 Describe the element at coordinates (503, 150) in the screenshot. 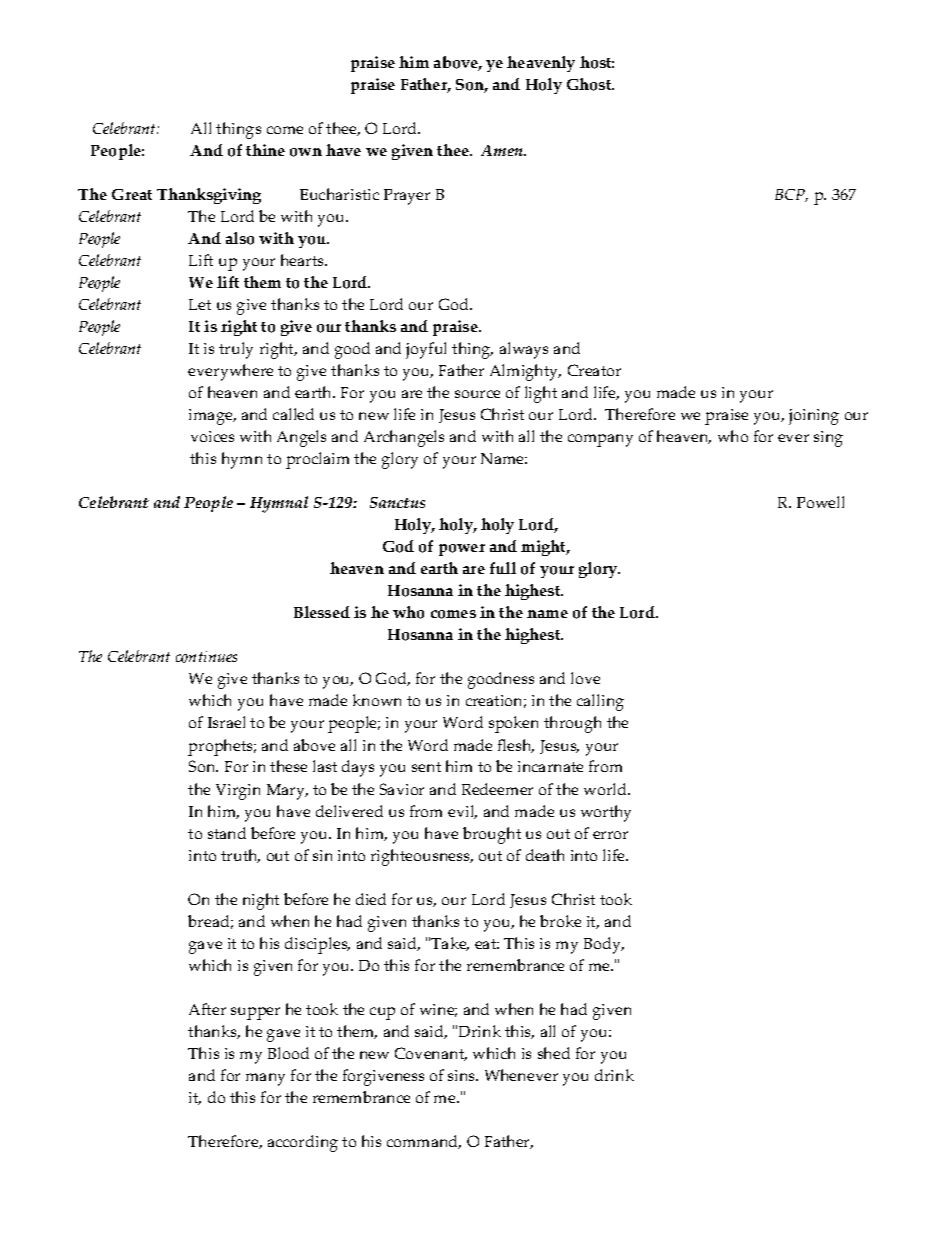

I see `Amen` at that location.
